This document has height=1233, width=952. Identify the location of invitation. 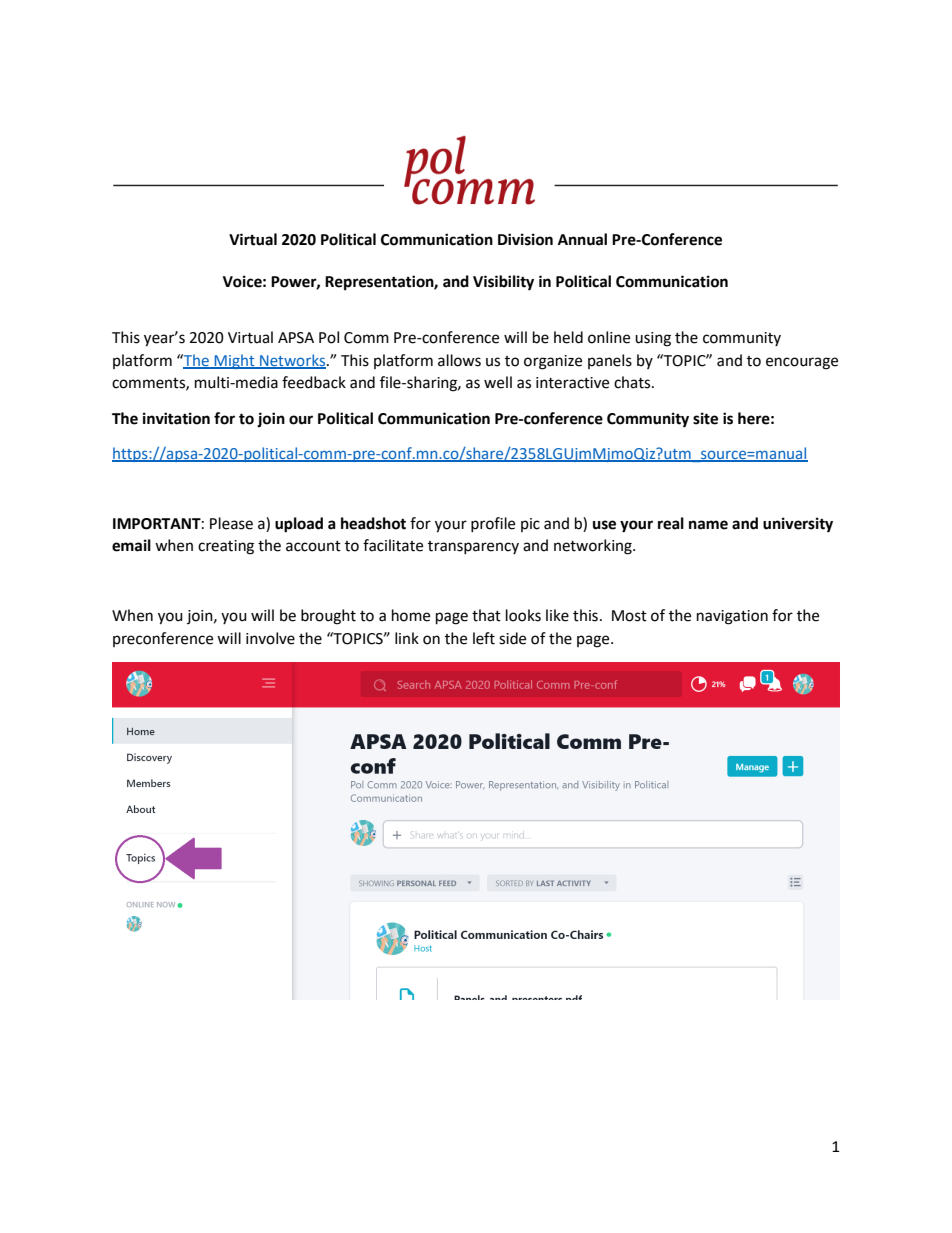
(176, 418).
